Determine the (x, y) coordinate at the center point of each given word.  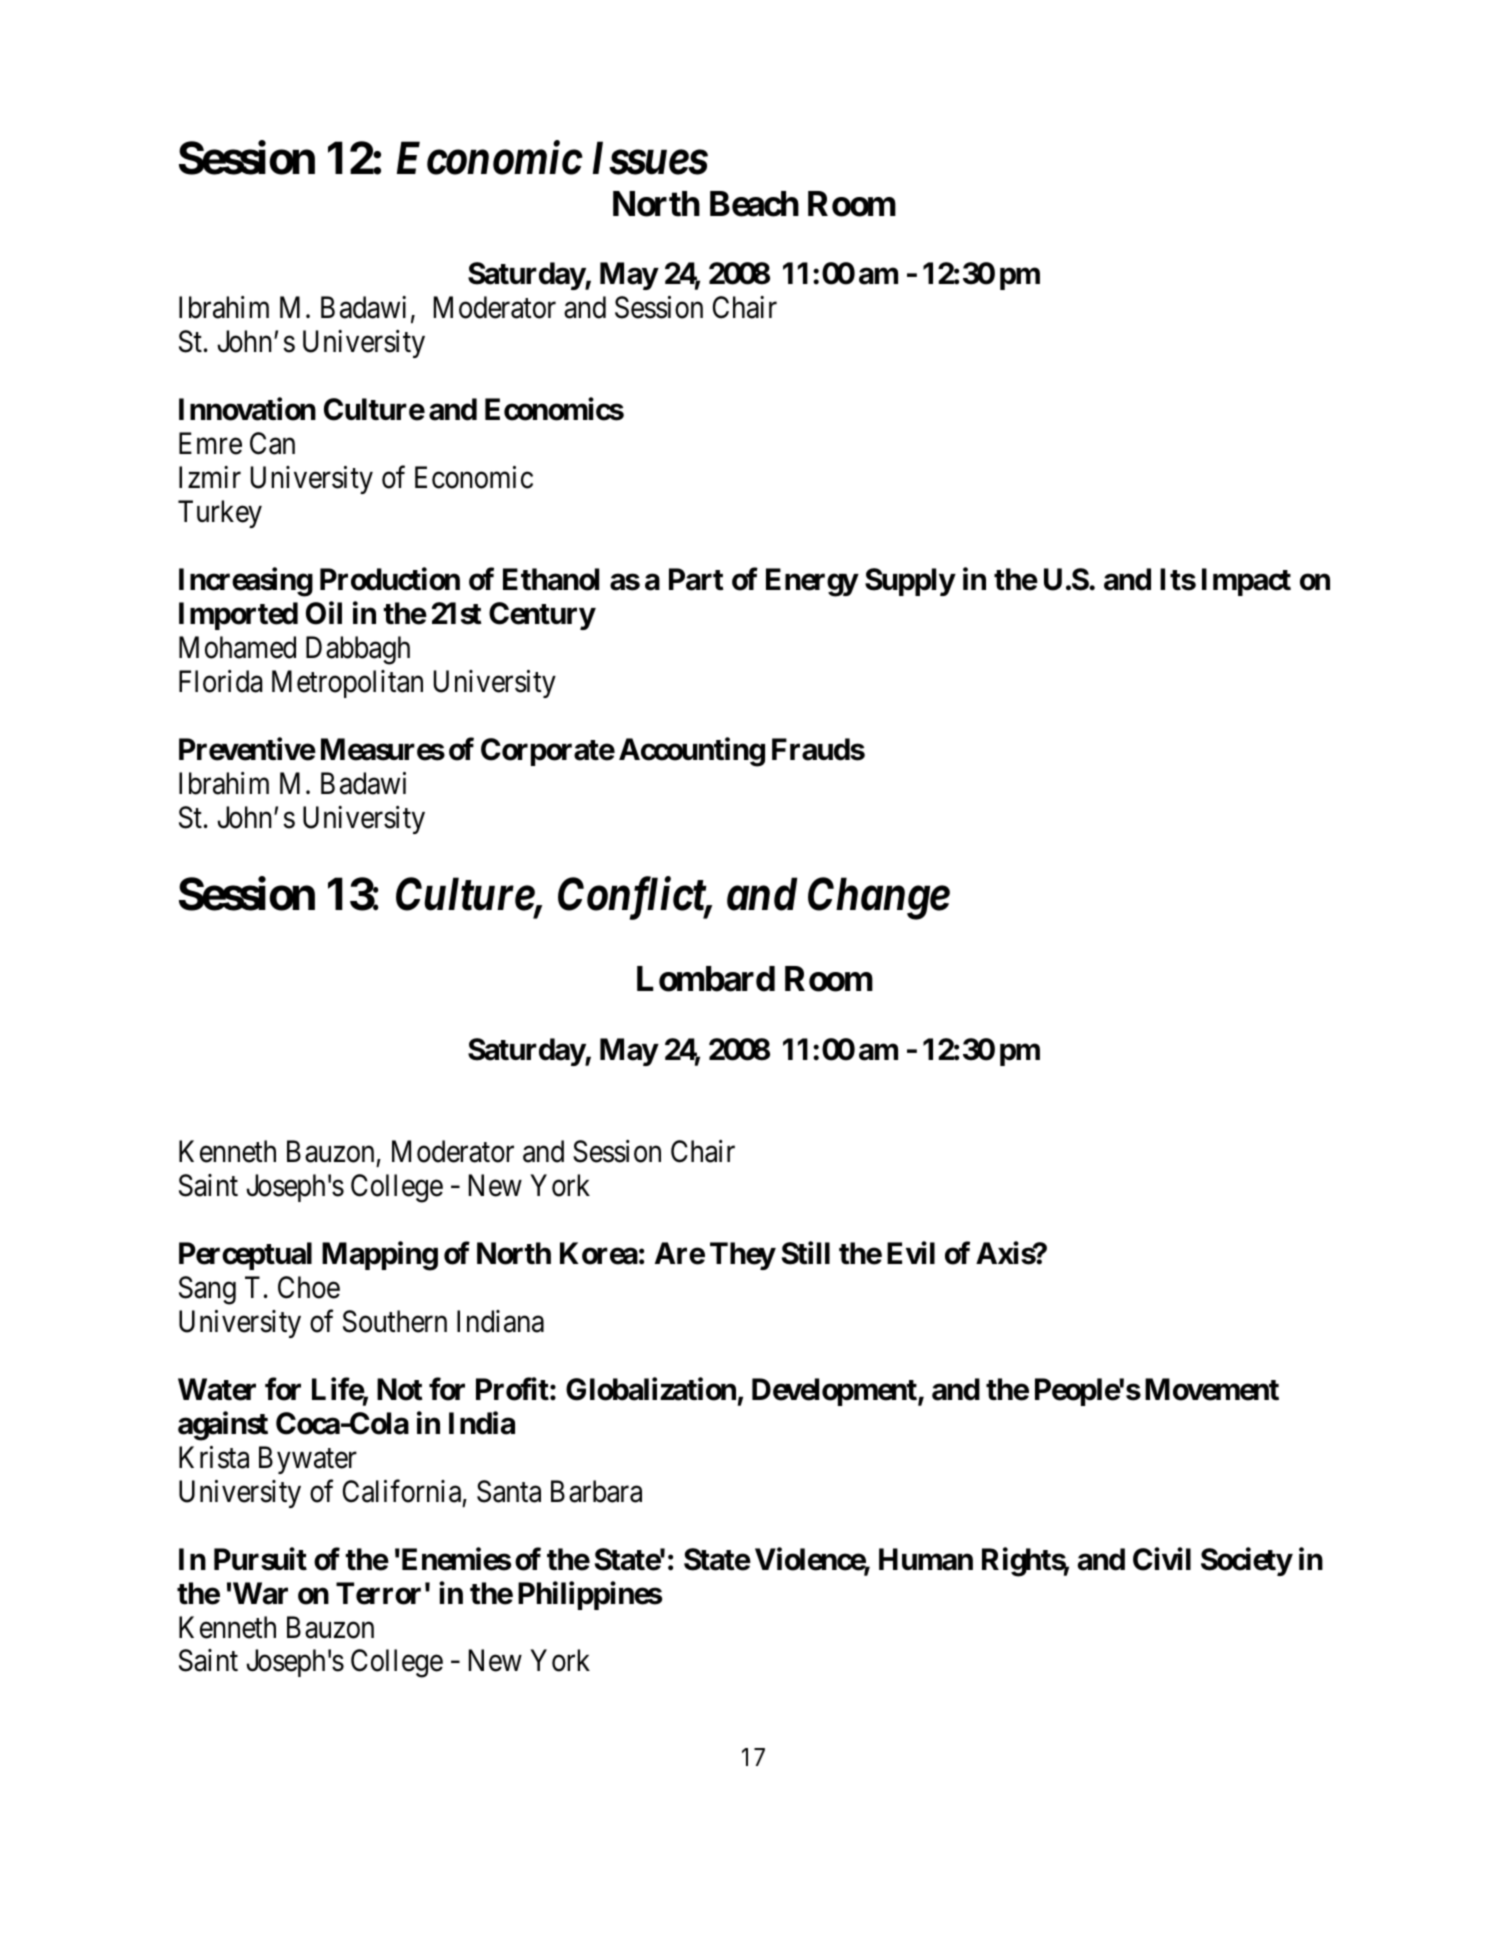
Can (272, 443)
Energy (812, 582)
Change (879, 898)
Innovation (247, 409)
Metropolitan (347, 684)
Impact (1246, 582)
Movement (1212, 1389)
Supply (910, 582)
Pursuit (260, 1559)
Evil (911, 1253)
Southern (395, 1321)
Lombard (706, 979)
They (742, 1256)
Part (696, 579)
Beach (754, 204)
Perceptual (245, 1256)
